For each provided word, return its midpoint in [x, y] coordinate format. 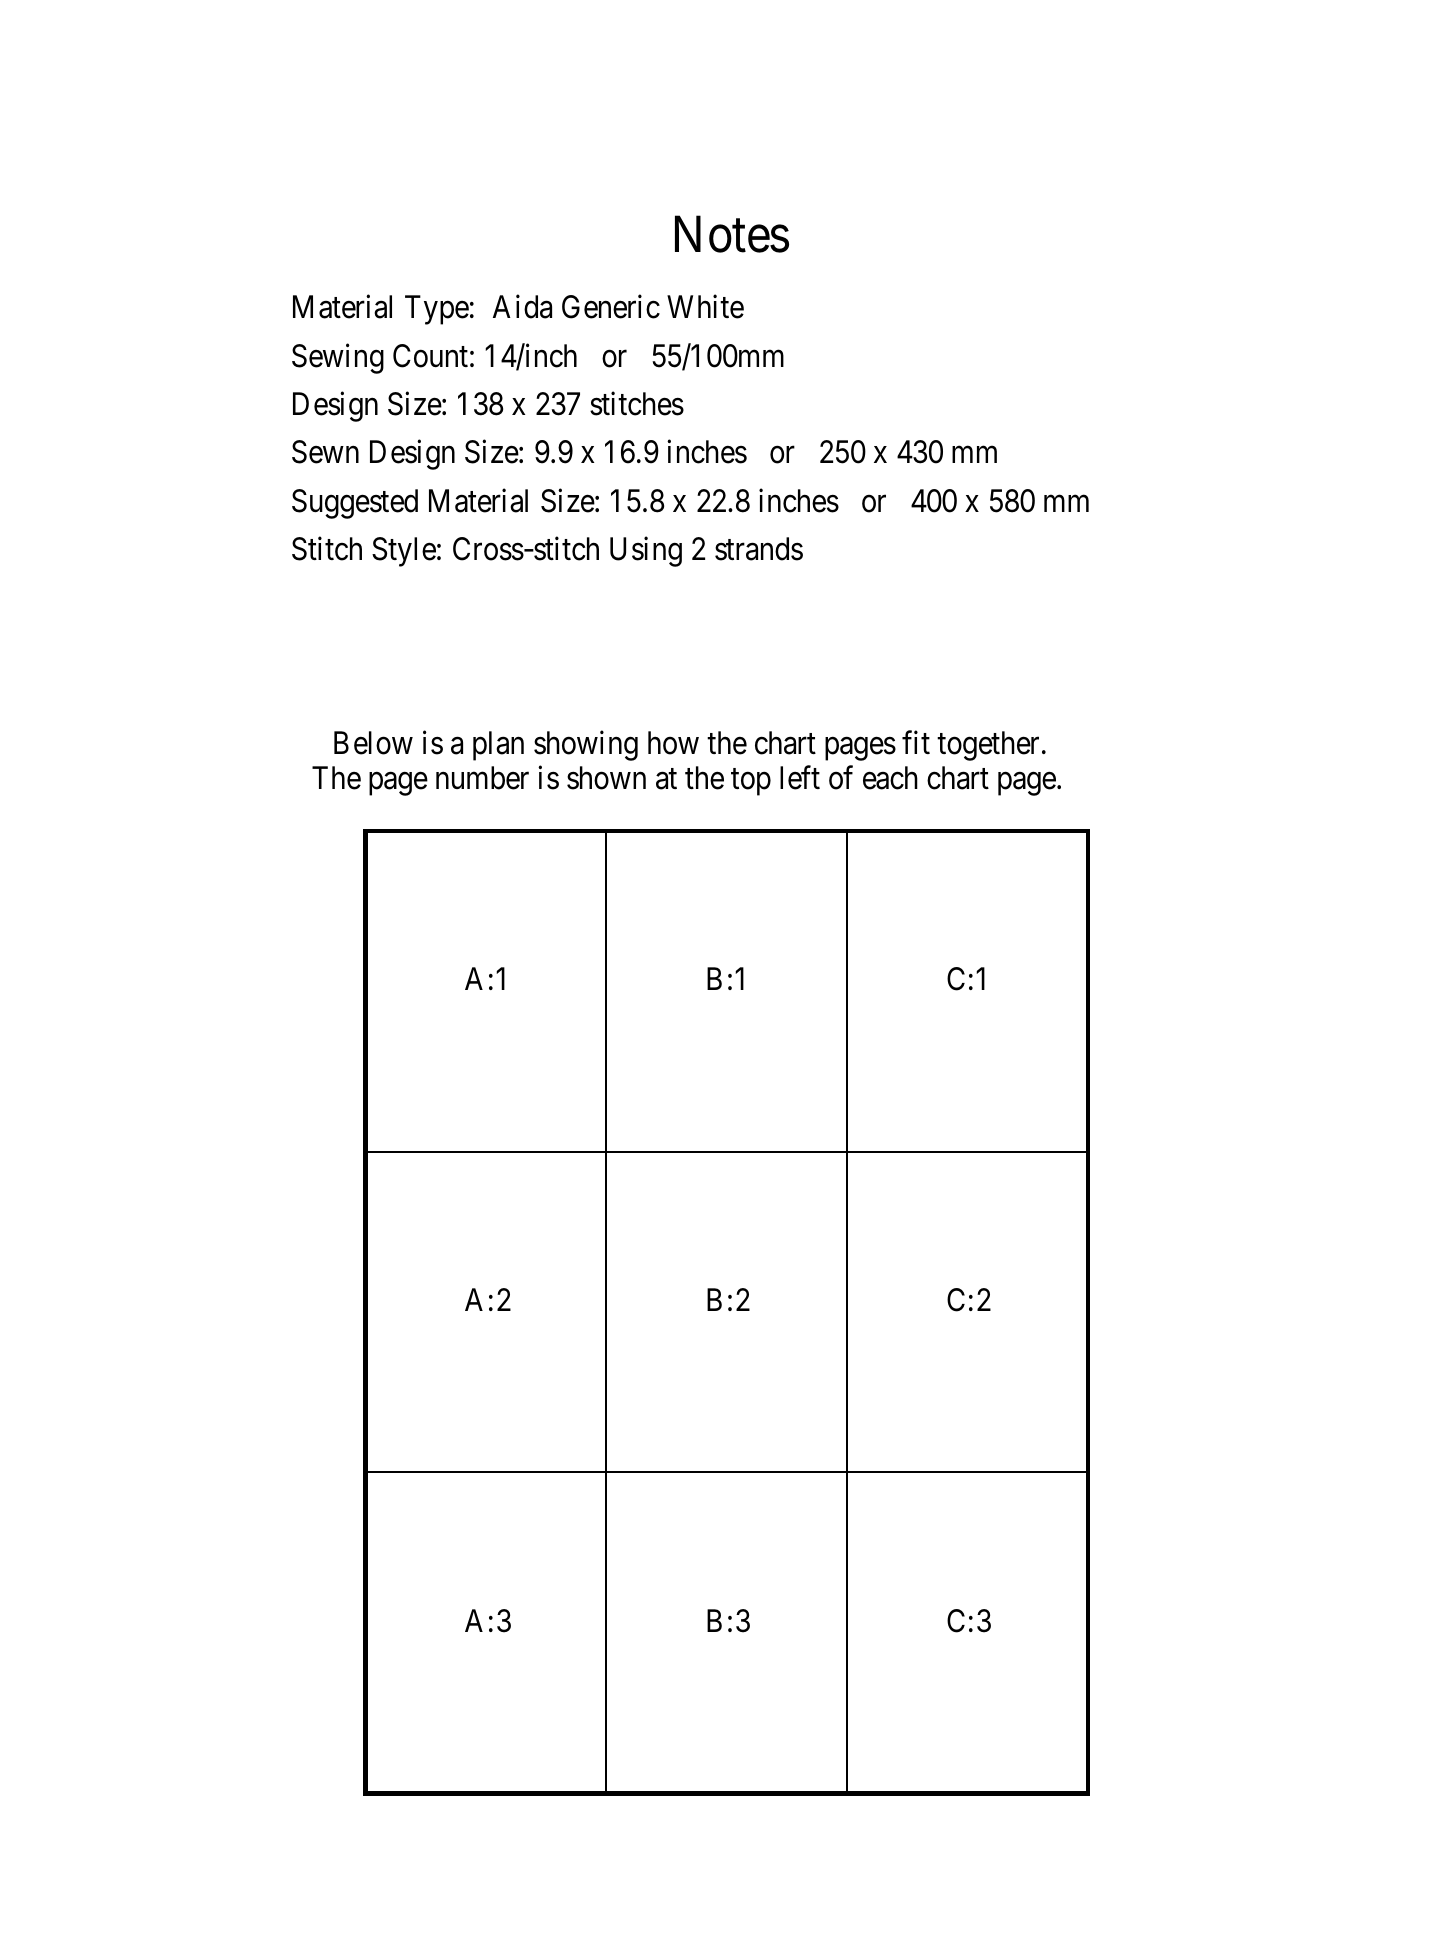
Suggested [355, 504]
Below [373, 743]
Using [646, 552]
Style [404, 552]
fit [916, 742]
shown [606, 778]
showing [586, 746]
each [890, 778]
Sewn [325, 452]
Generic [611, 307]
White [705, 307]
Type [437, 310]
